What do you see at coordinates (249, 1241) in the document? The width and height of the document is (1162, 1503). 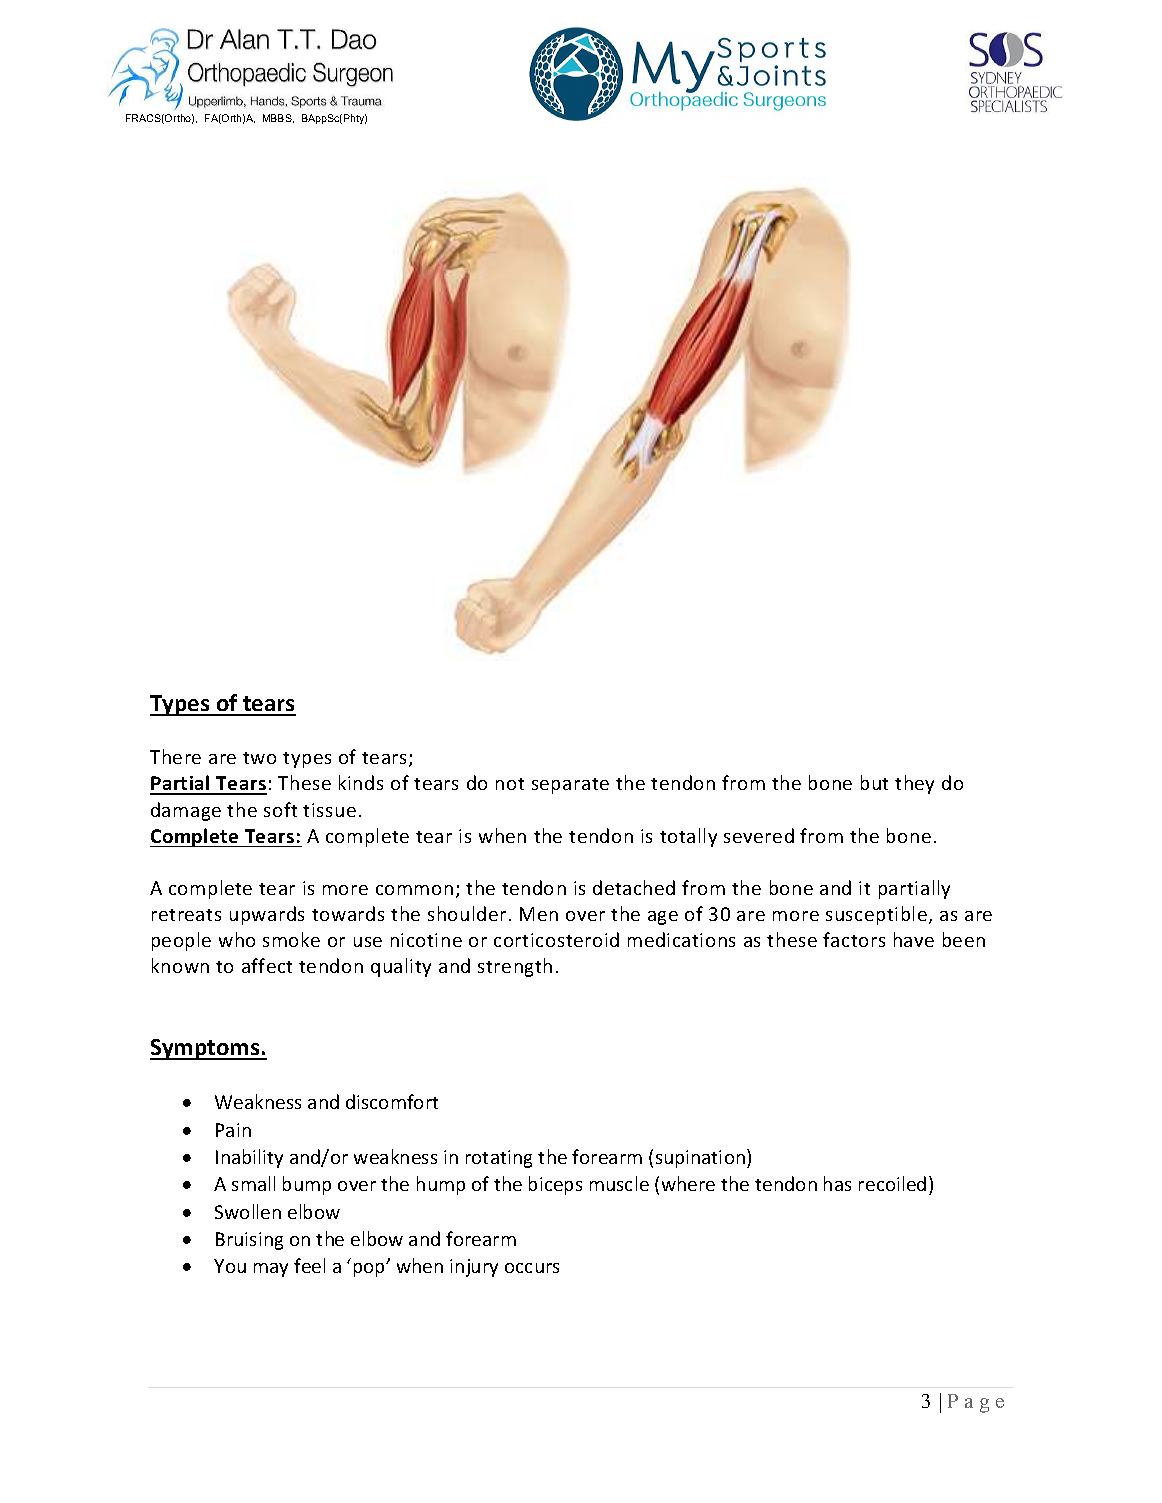 I see `Bruising` at bounding box center [249, 1241].
